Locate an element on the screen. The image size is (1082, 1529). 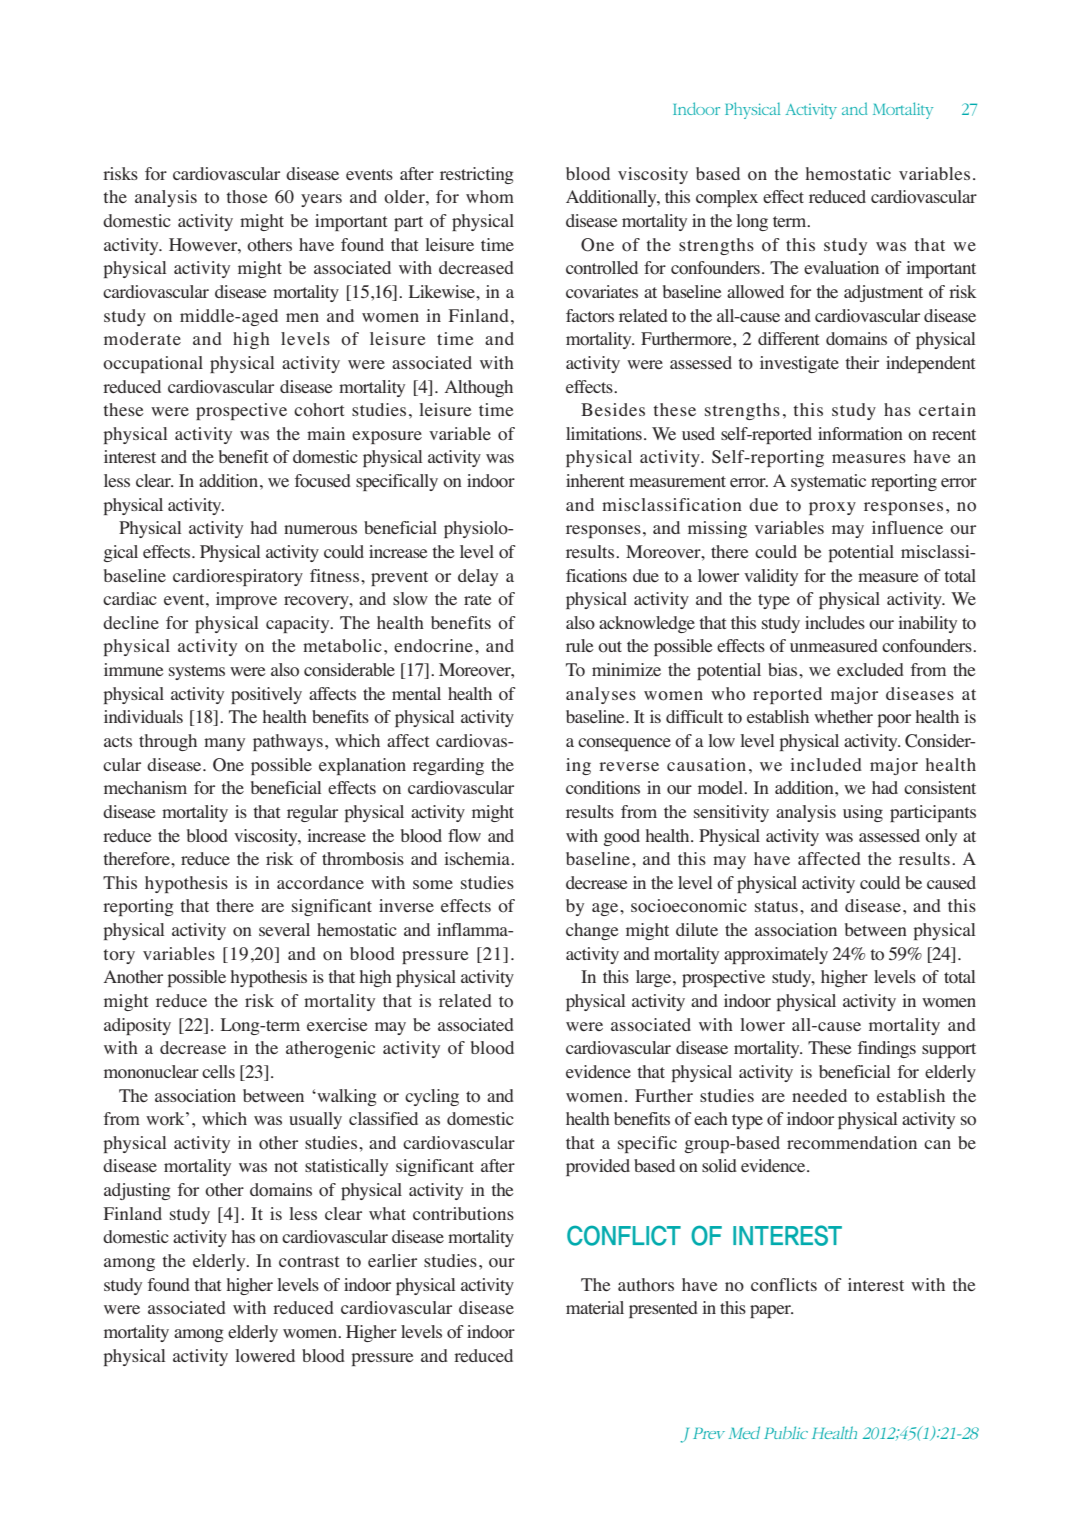
adiposity is located at coordinates (137, 1026).
